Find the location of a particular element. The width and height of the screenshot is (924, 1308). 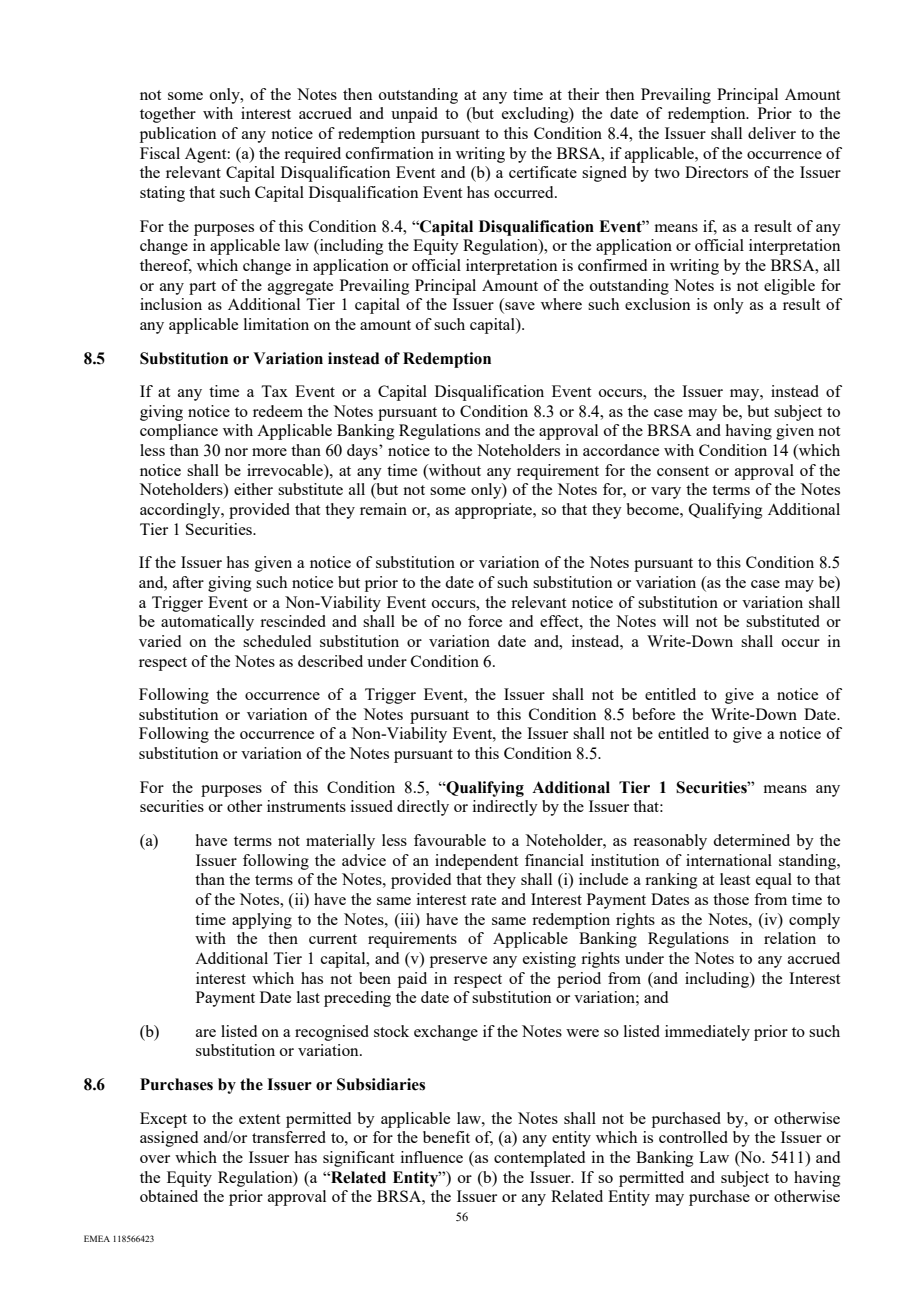

automatically is located at coordinates (207, 623).
